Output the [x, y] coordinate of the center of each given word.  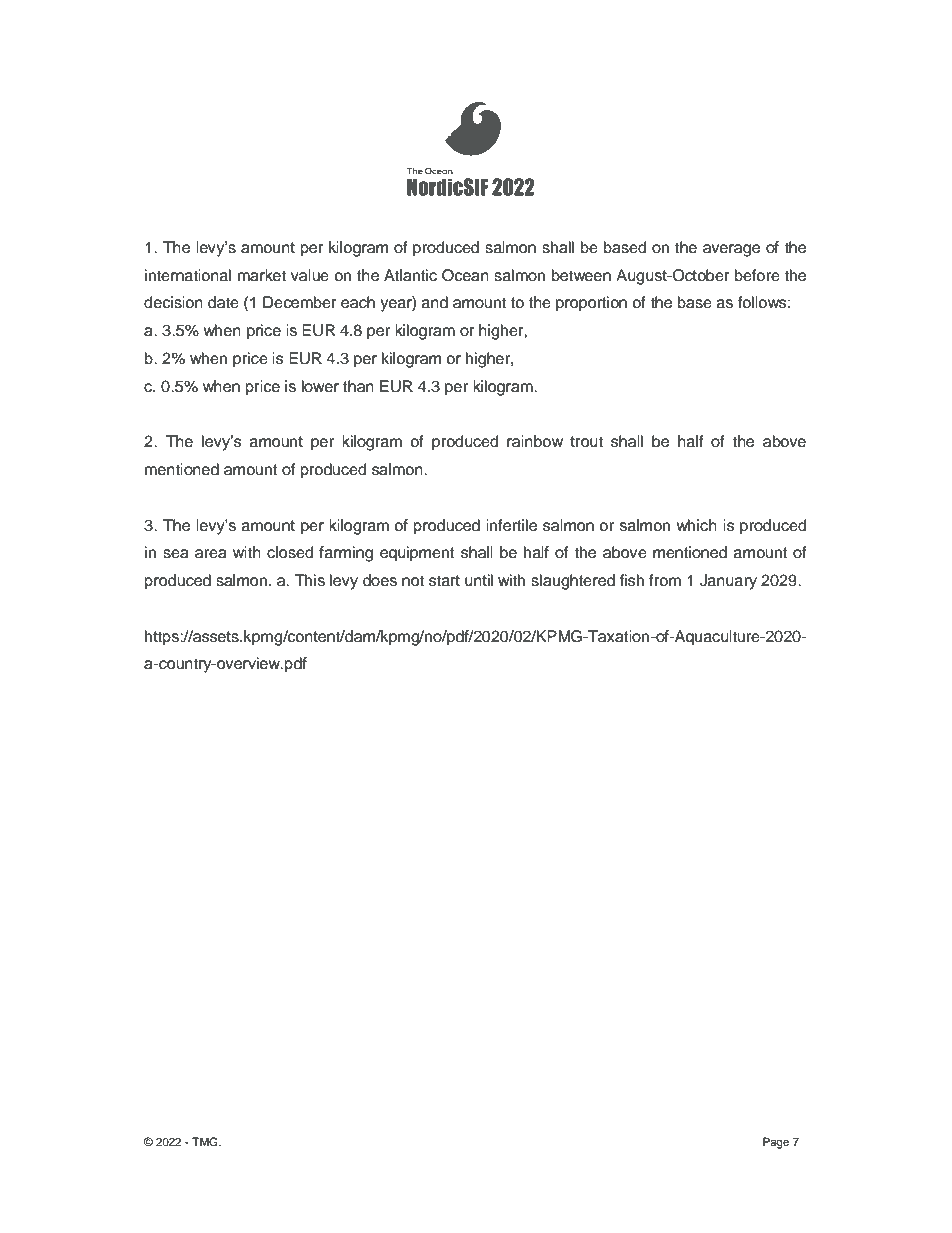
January [728, 582]
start [444, 581]
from [665, 580]
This [310, 580]
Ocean [465, 275]
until [479, 580]
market [262, 275]
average [731, 250]
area [211, 554]
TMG [206, 1142]
